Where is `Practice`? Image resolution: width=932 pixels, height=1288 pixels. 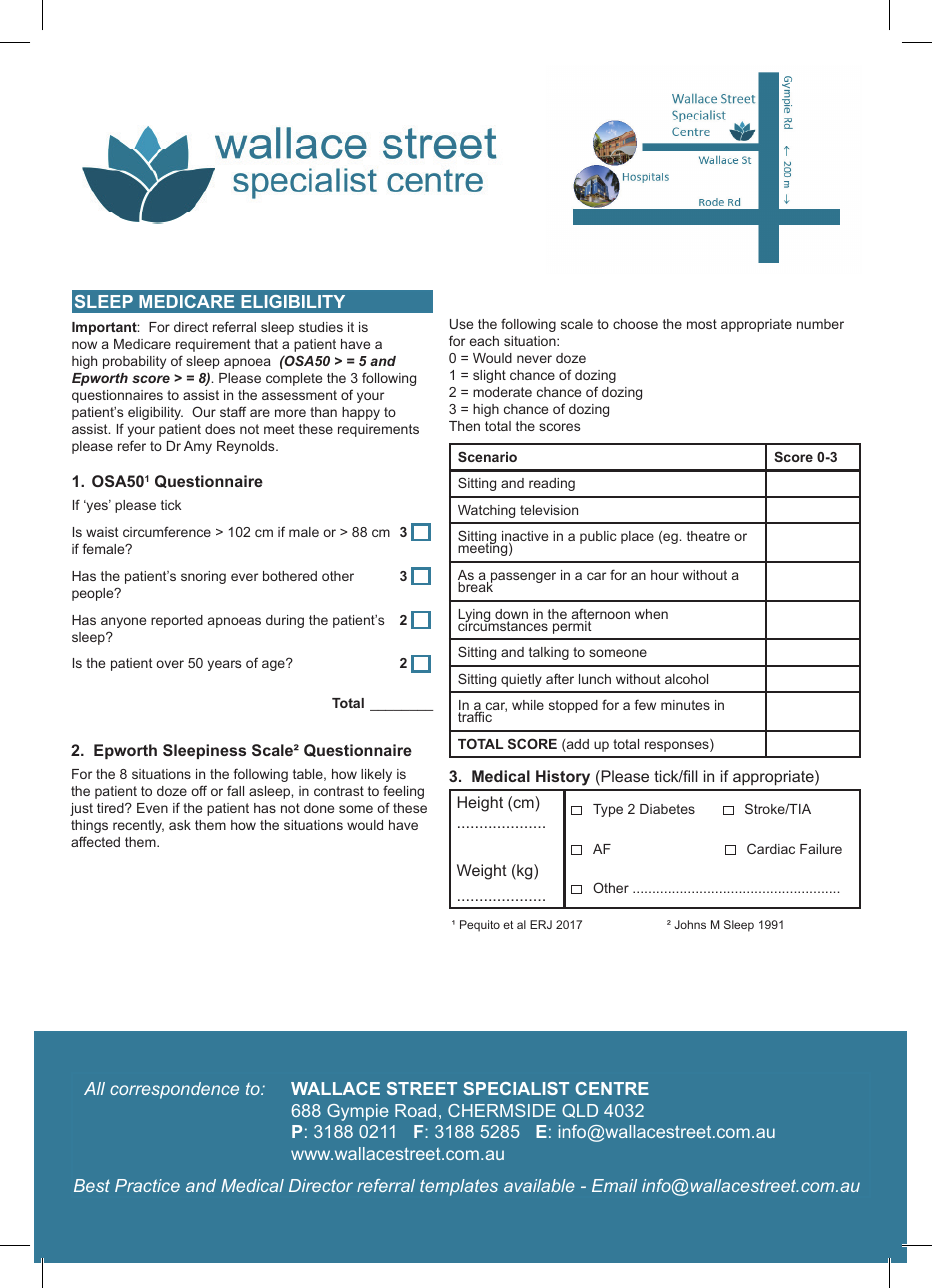
Practice is located at coordinates (147, 1185).
